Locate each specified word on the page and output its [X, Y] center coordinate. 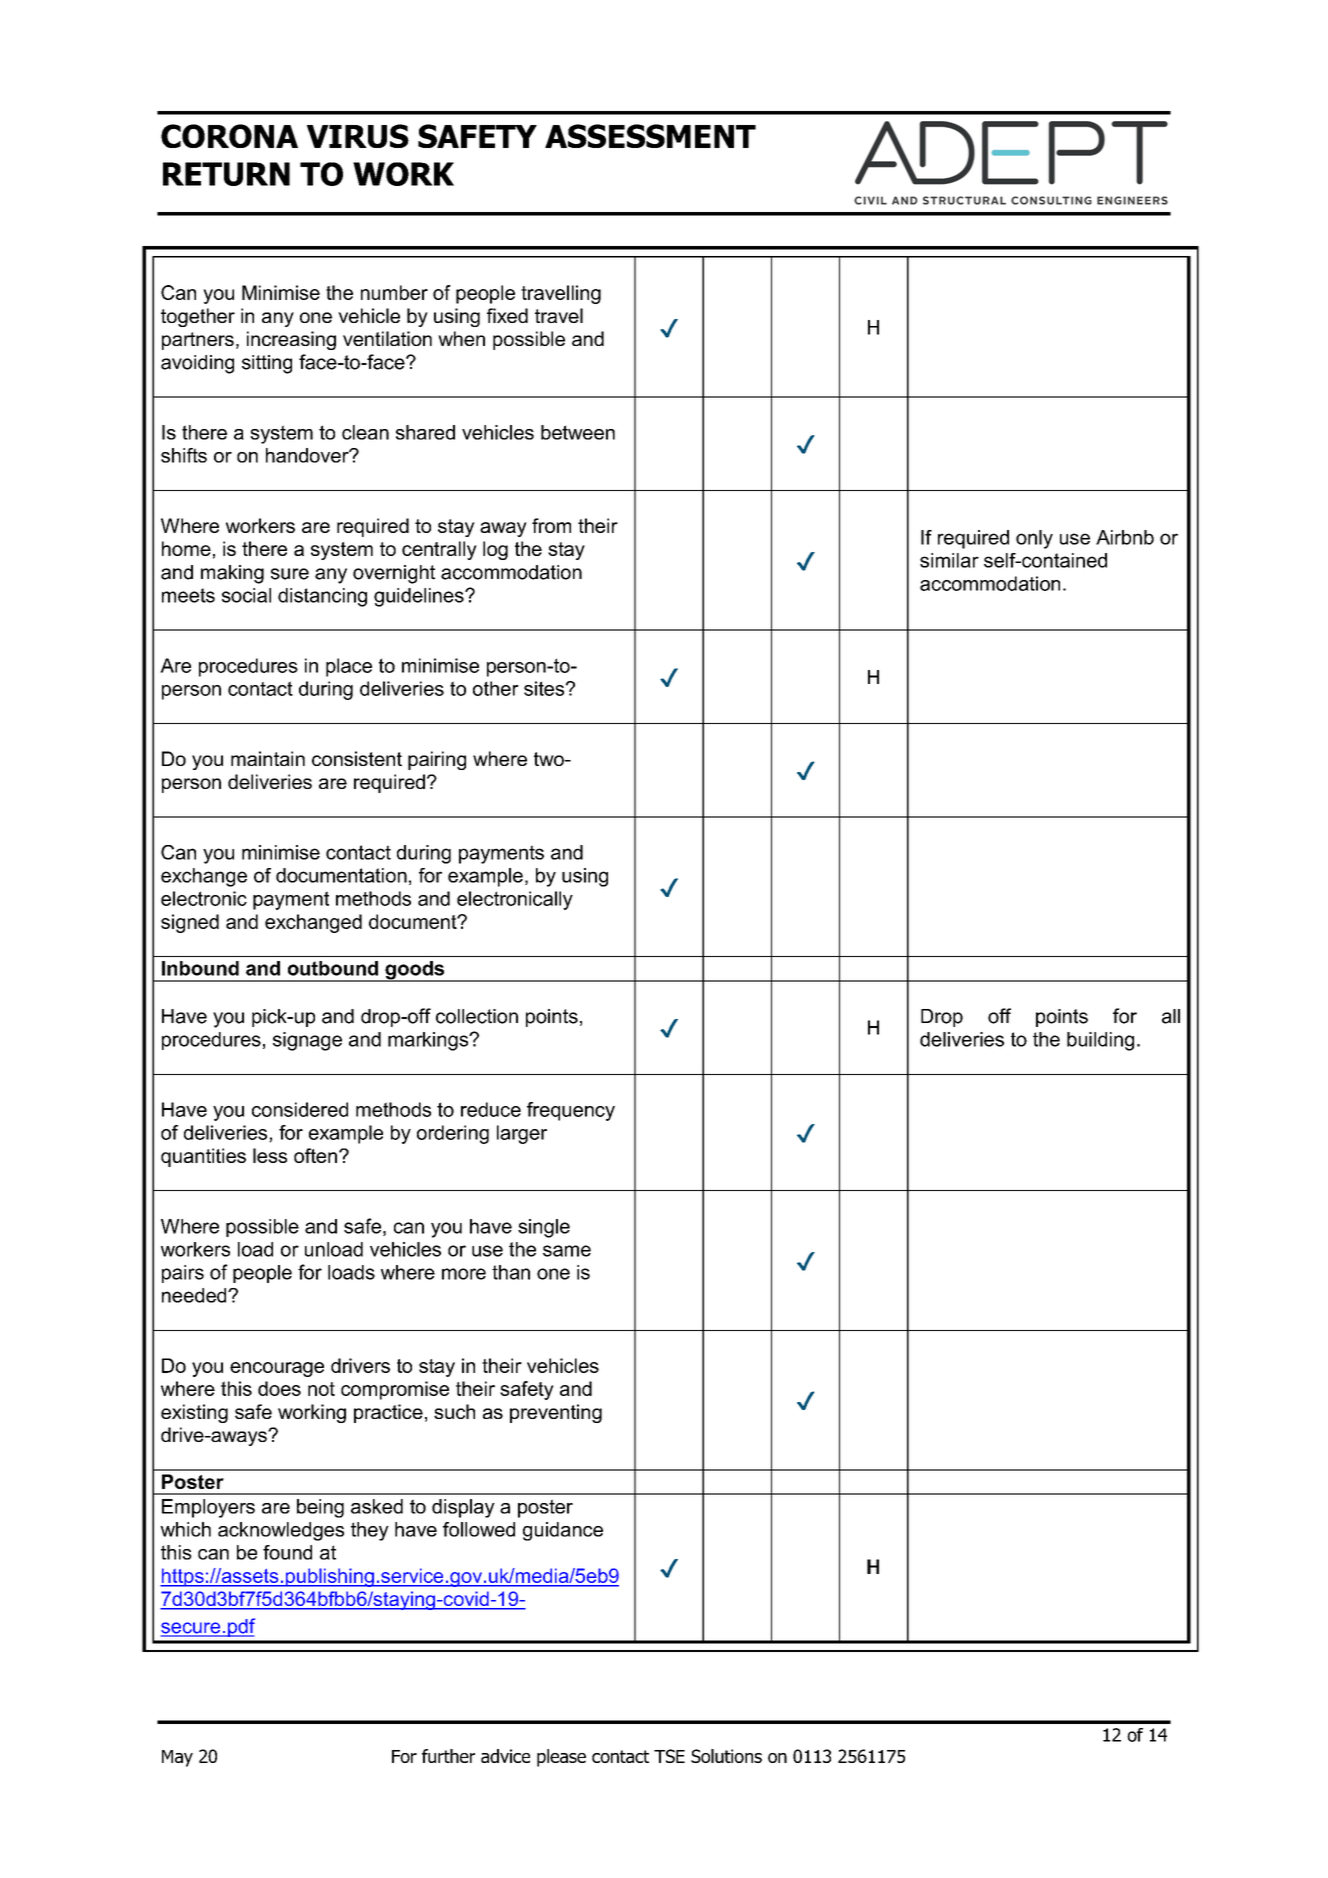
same [567, 1251]
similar [949, 560]
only [1034, 539]
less [270, 1155]
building [1100, 1041]
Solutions [726, 1756]
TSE [669, 1756]
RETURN [226, 174]
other [496, 688]
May [177, 1758]
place [349, 667]
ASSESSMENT [650, 136]
